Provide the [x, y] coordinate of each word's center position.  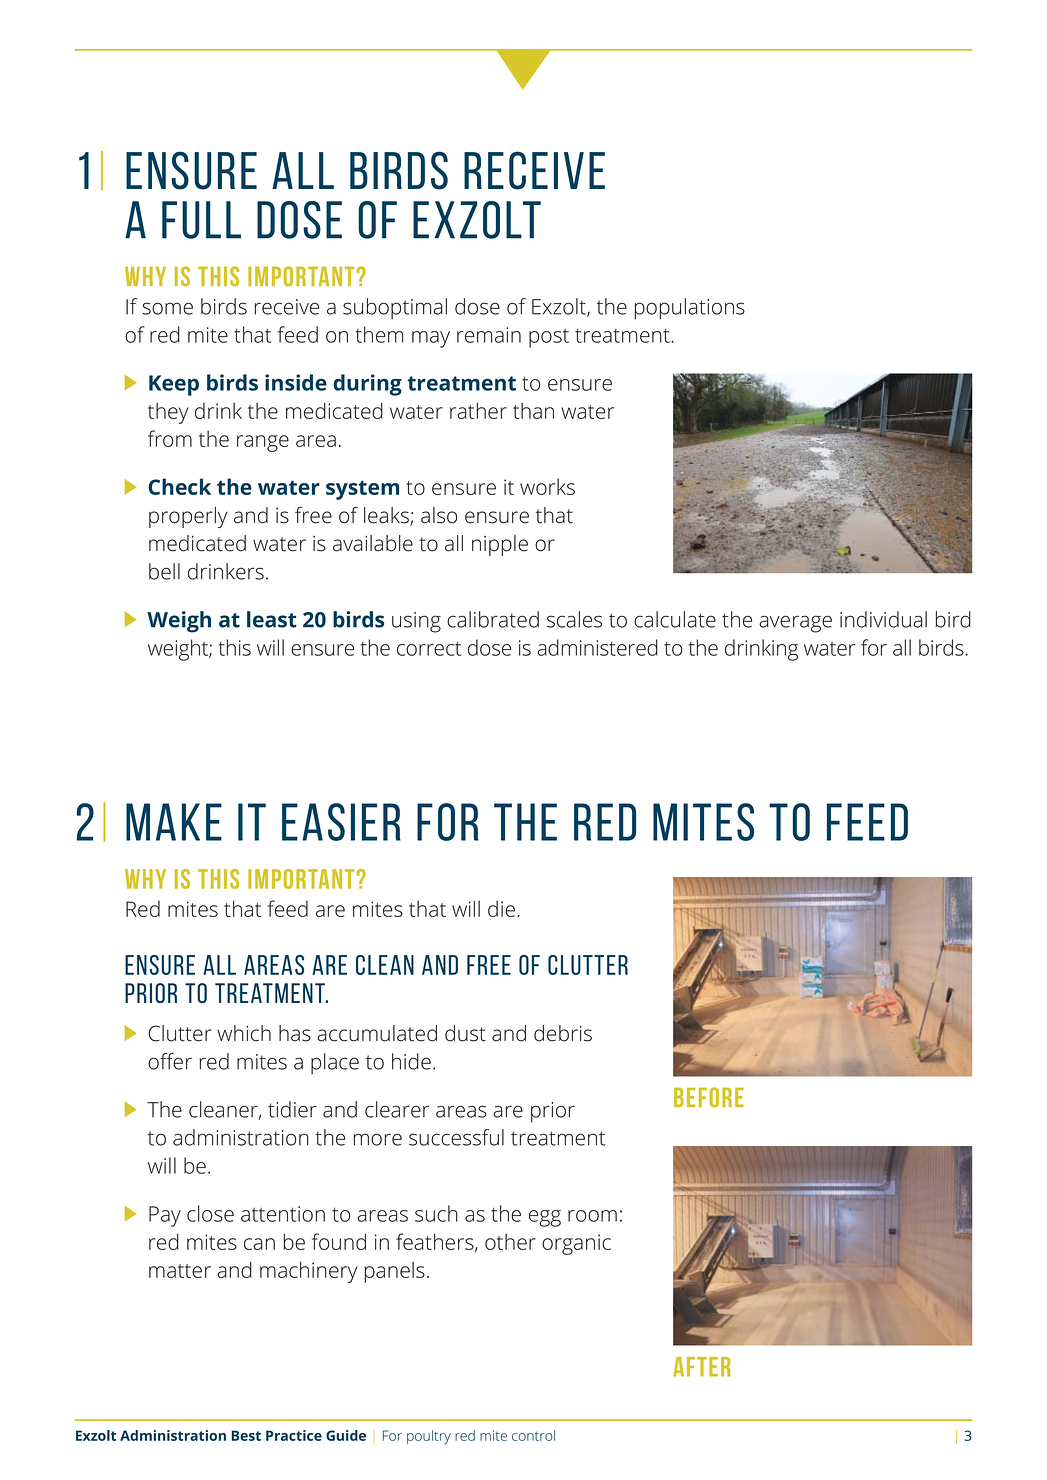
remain [489, 335]
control [533, 1435]
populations [690, 309]
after [702, 1367]
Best [246, 1435]
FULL [201, 220]
